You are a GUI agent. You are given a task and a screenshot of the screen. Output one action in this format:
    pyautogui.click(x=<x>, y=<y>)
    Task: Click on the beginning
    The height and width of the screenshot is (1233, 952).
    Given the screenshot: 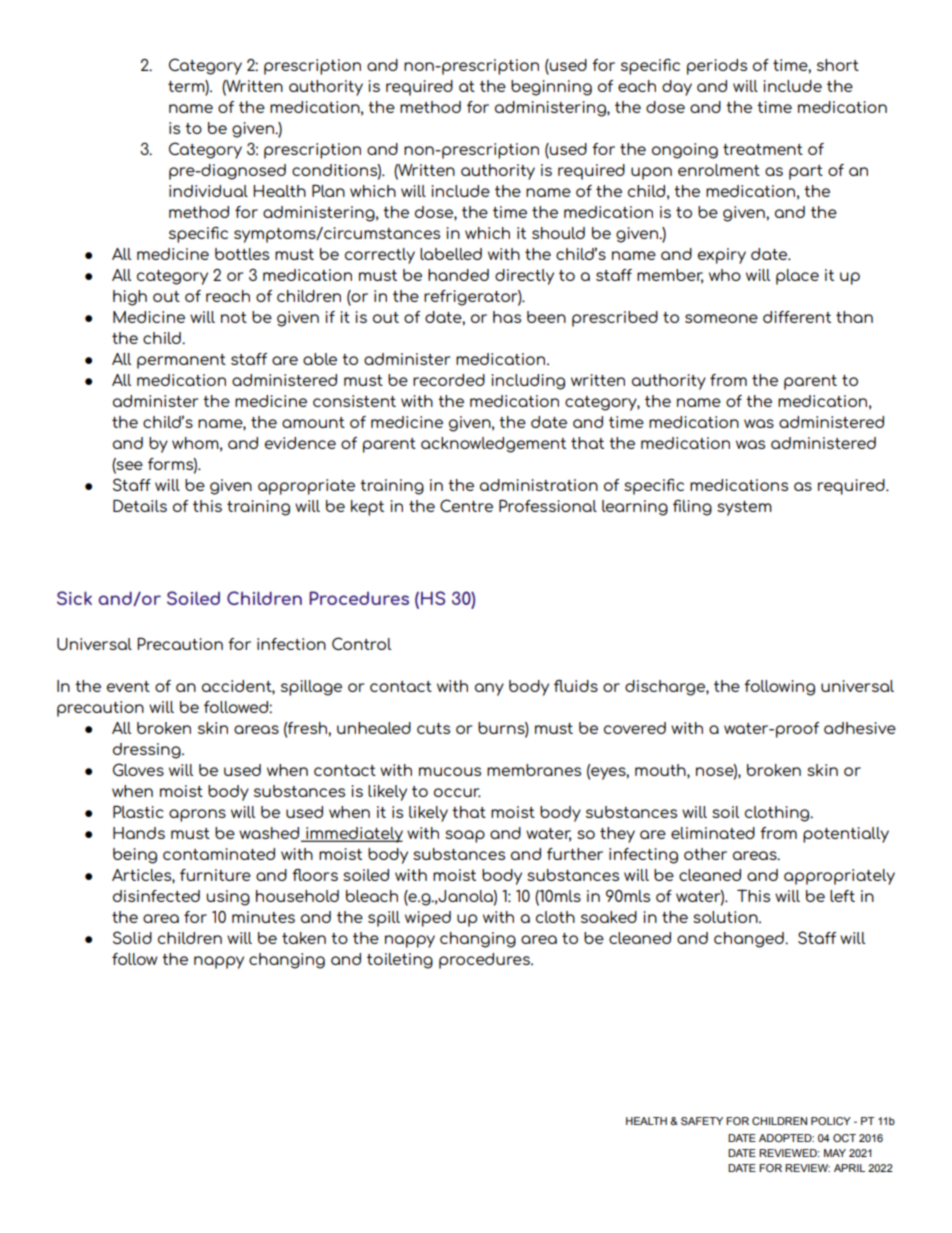 What is the action you would take?
    pyautogui.click(x=551, y=88)
